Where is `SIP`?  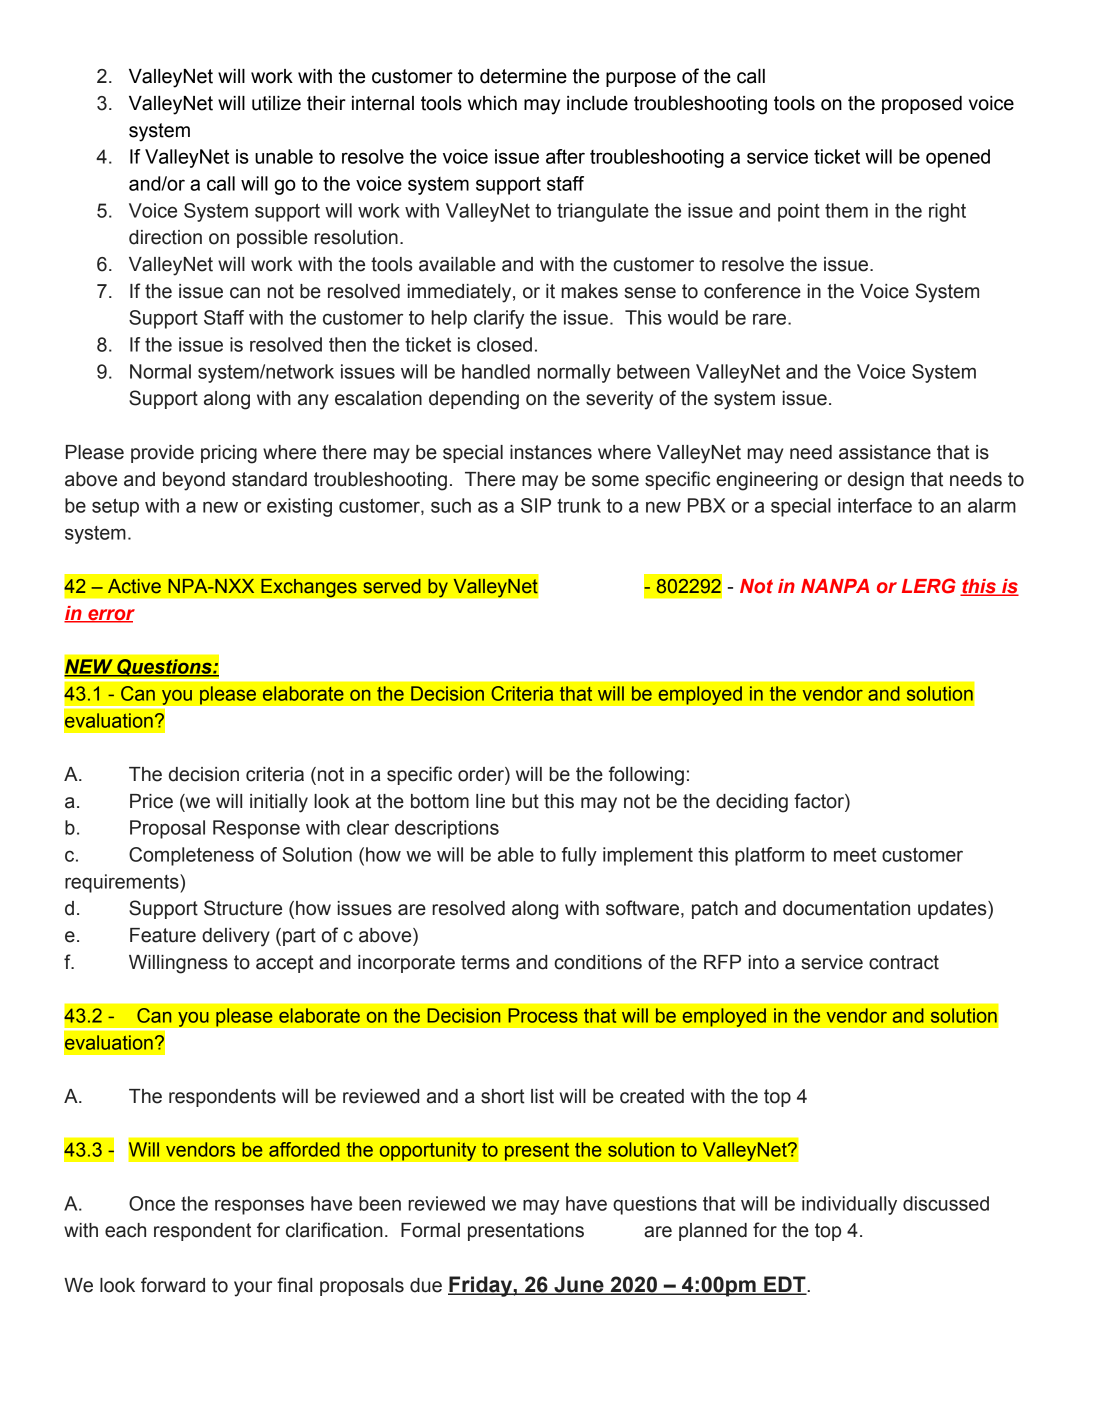 SIP is located at coordinates (536, 505).
